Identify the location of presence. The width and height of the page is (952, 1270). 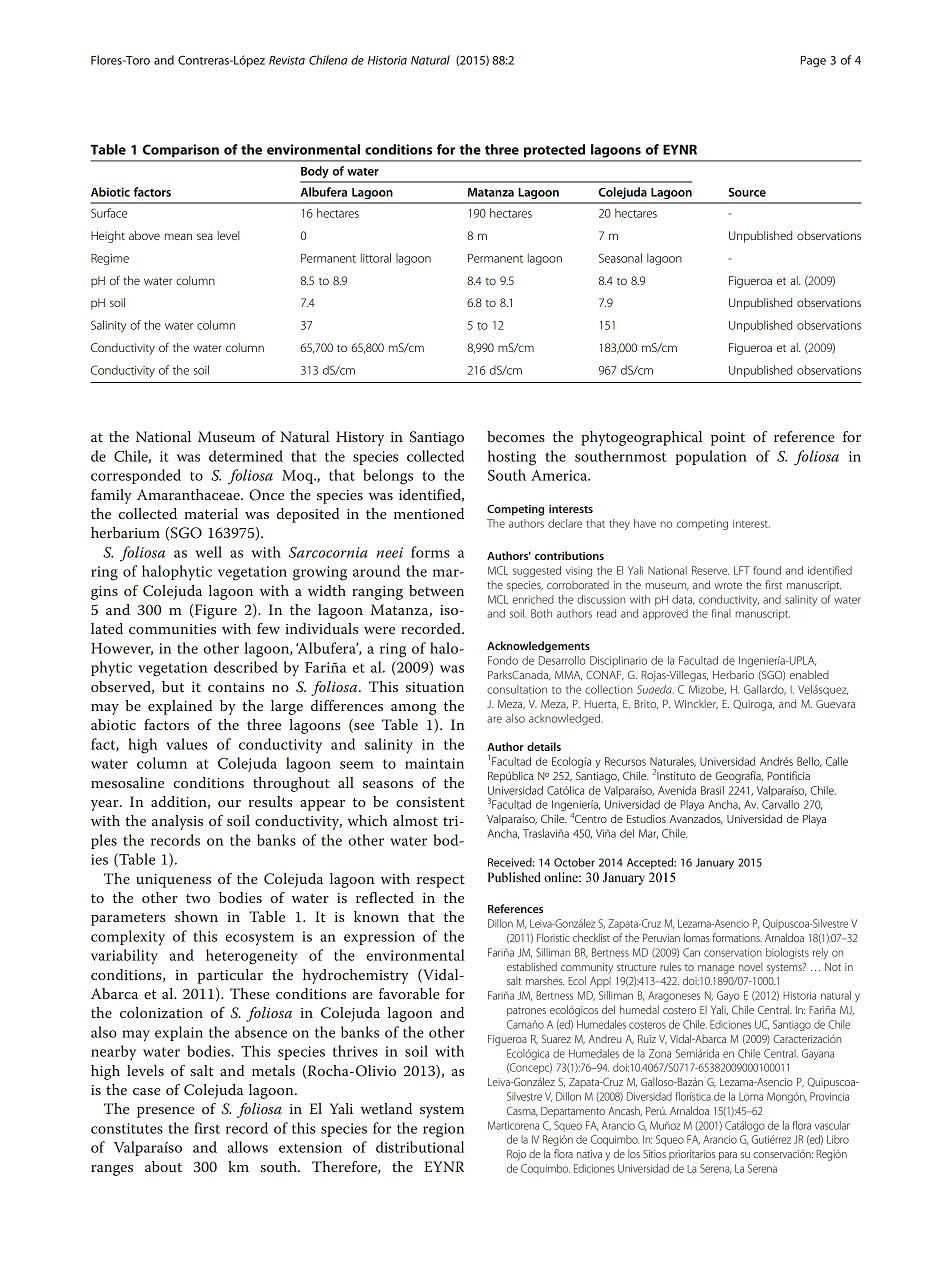
(166, 1112).
